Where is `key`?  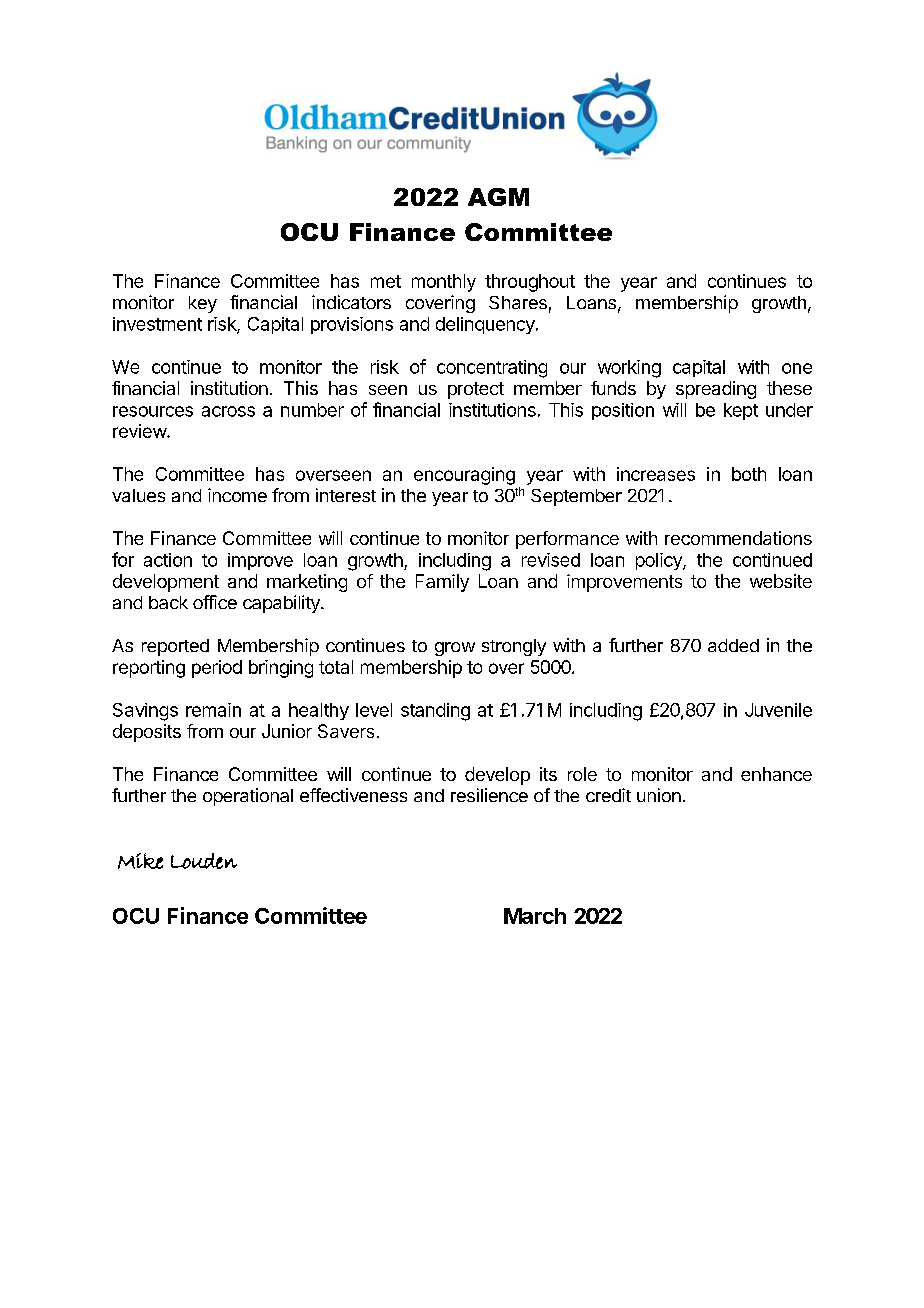
key is located at coordinates (203, 304).
